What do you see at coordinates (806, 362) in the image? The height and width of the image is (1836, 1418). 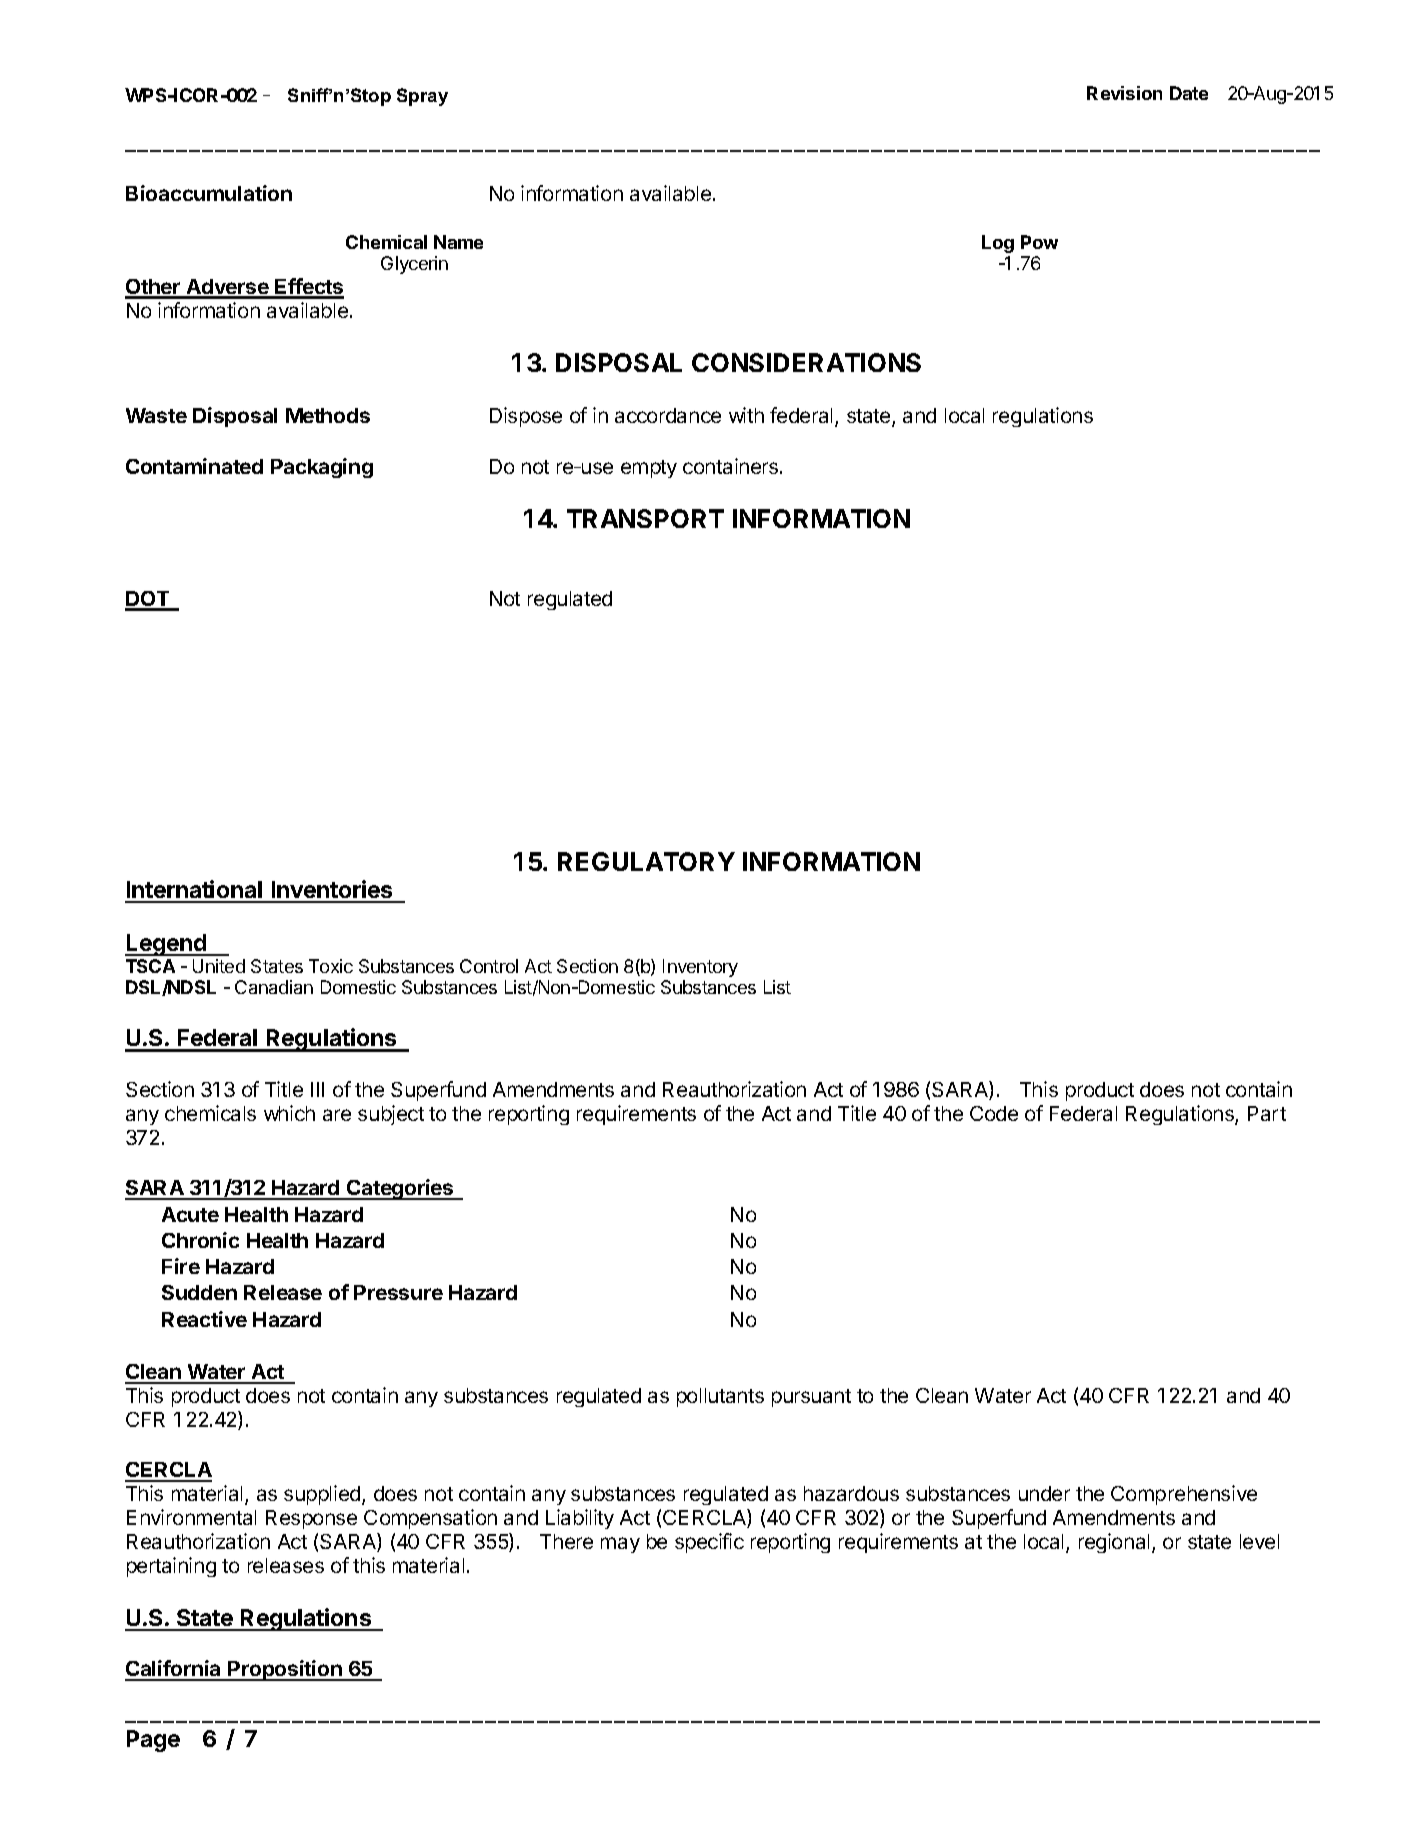 I see `CONSIDERATIONS` at bounding box center [806, 362].
